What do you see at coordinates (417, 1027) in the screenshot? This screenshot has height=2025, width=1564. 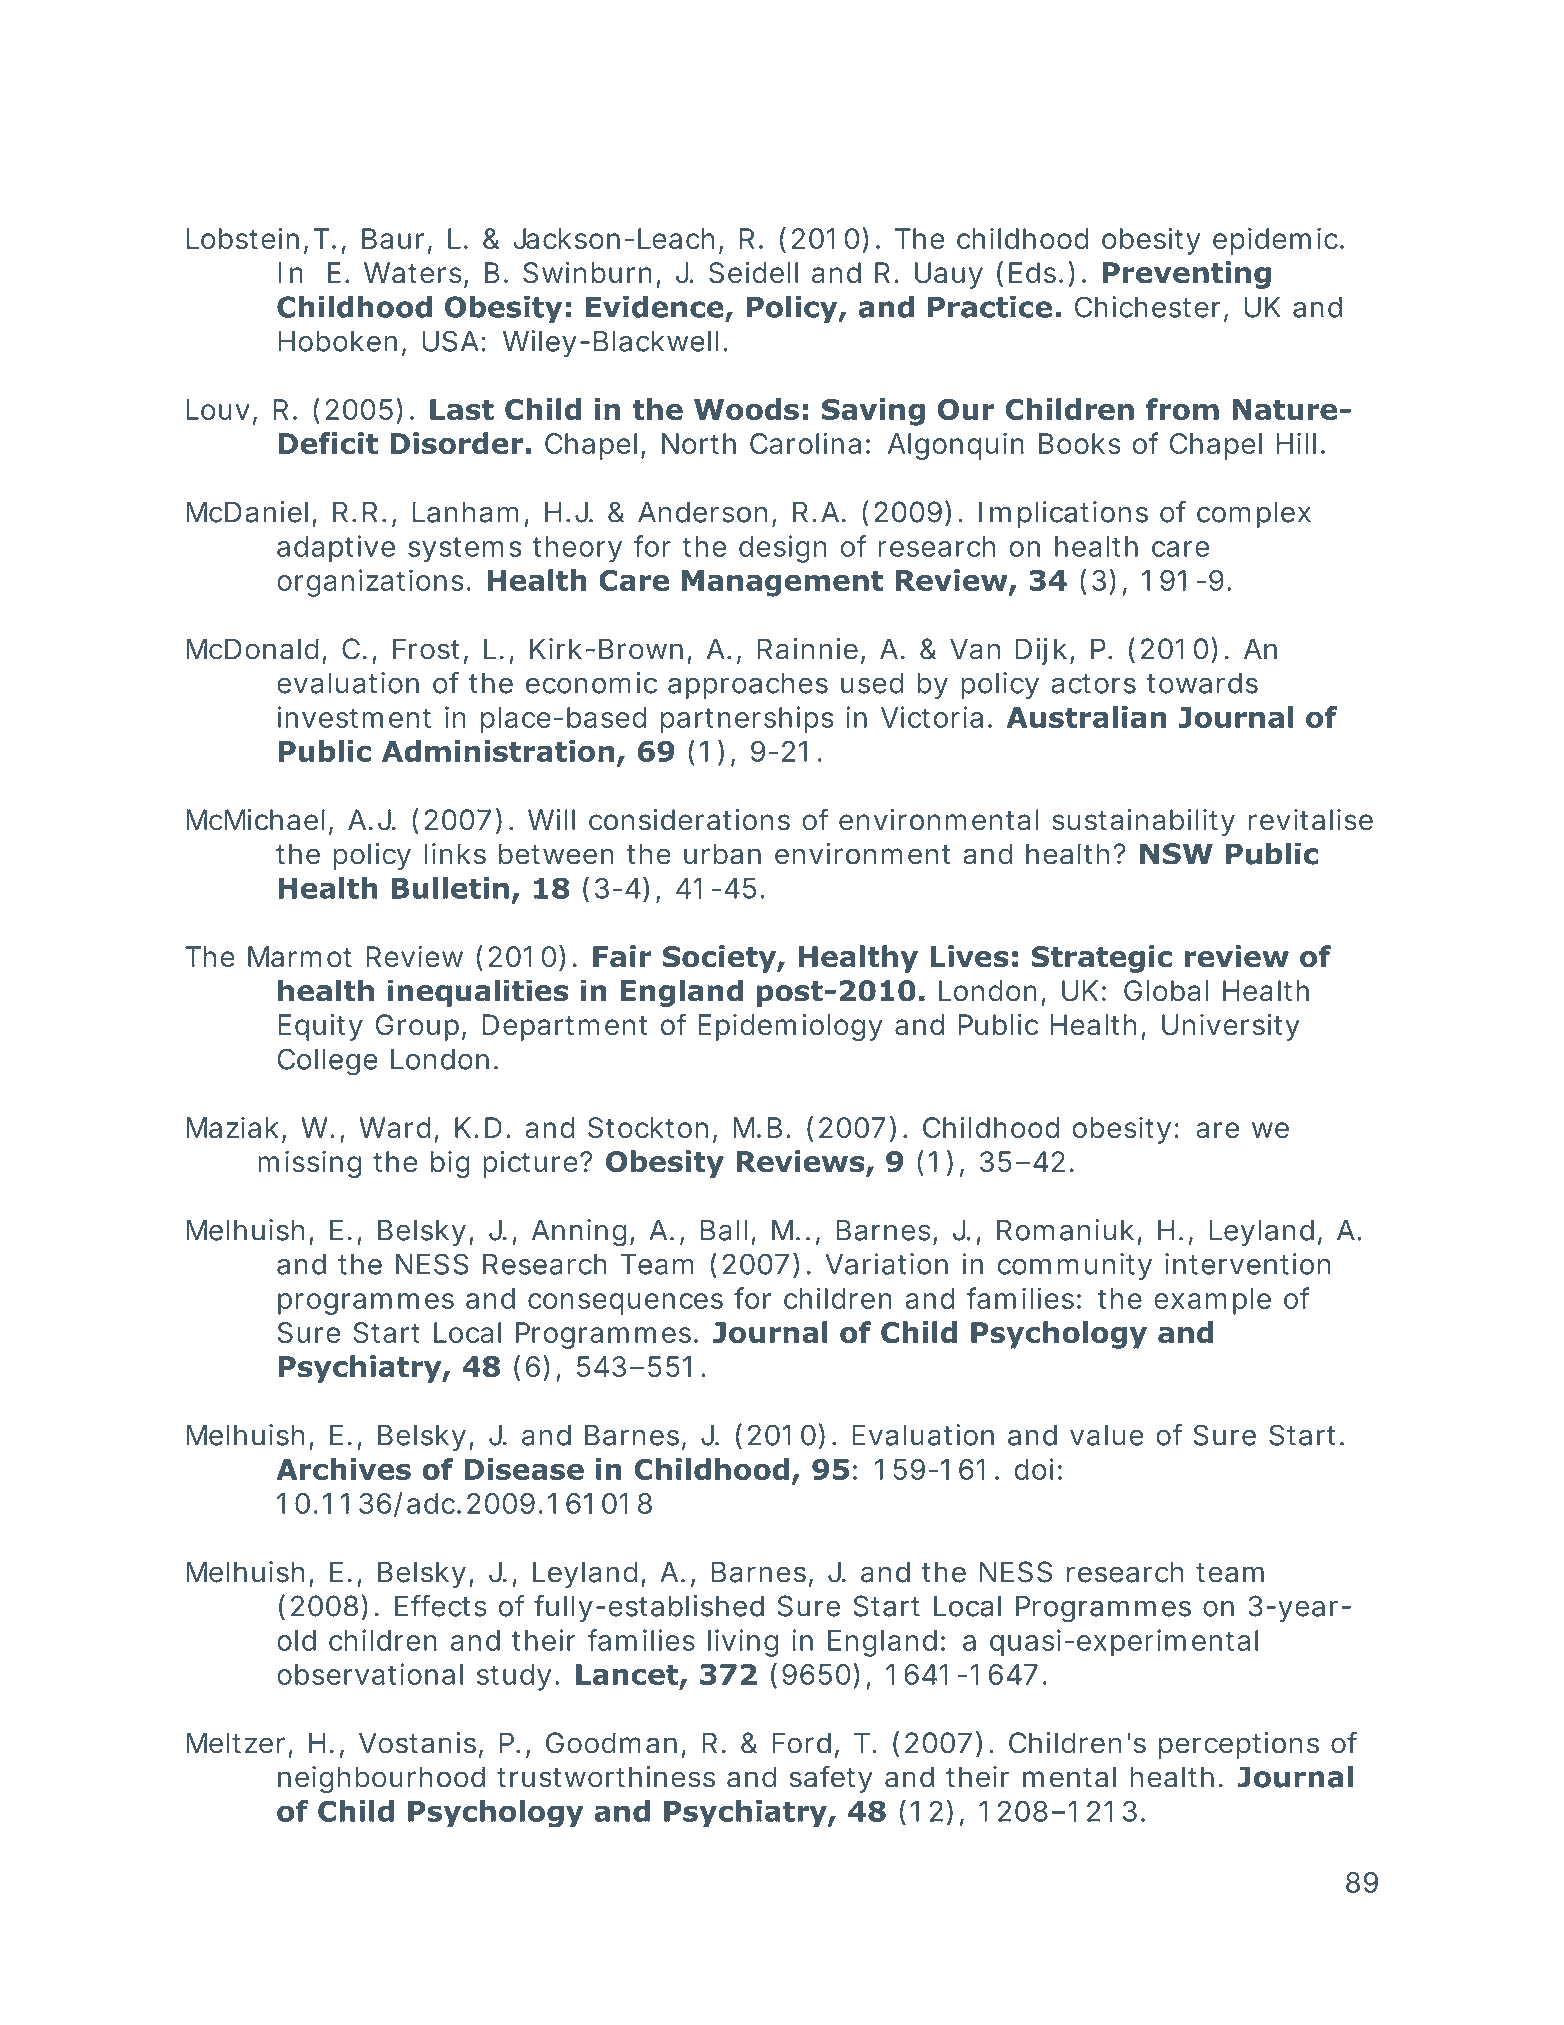 I see `Group` at bounding box center [417, 1027].
